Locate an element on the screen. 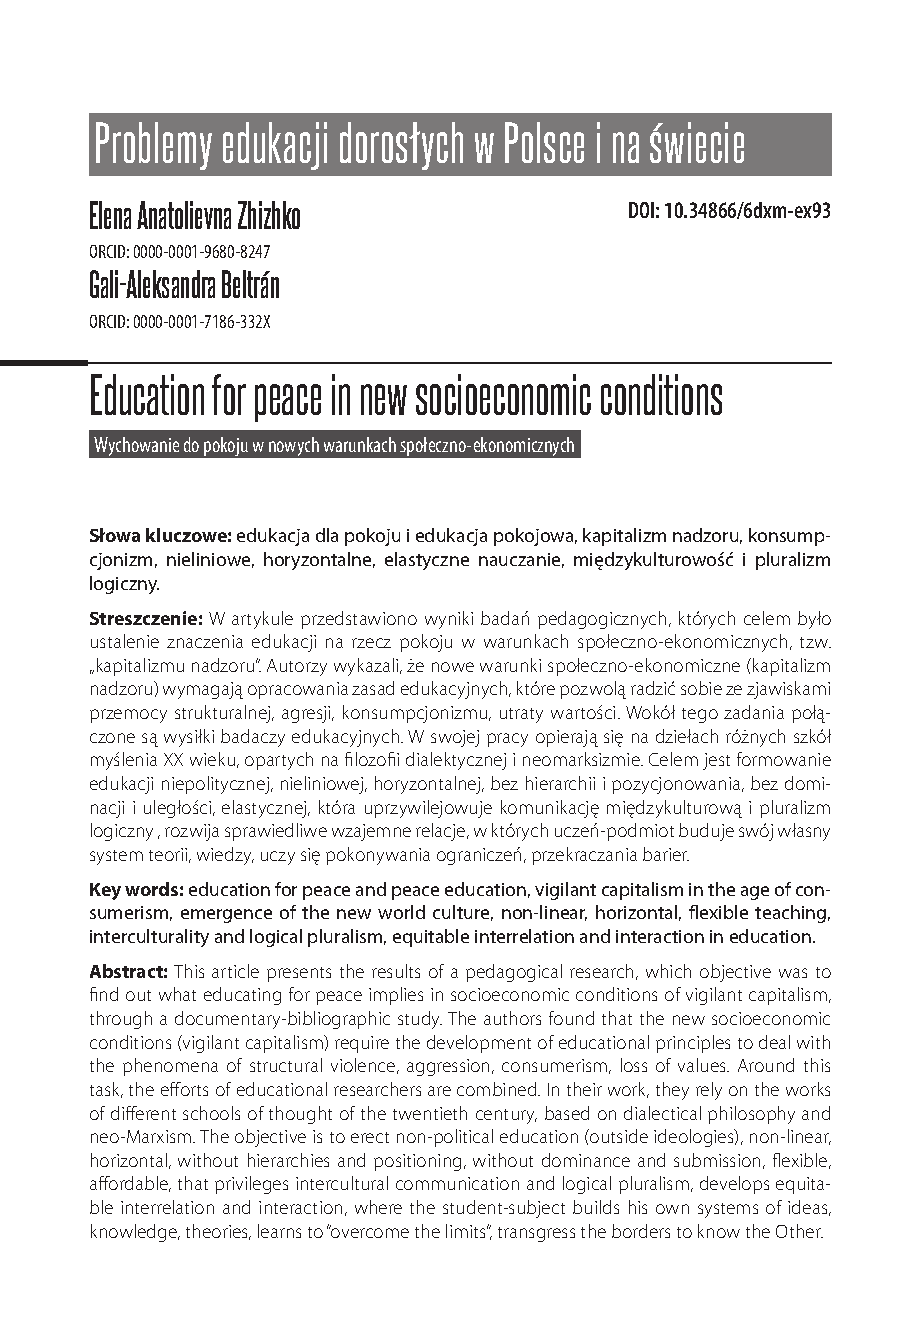 The width and height of the screenshot is (921, 1340). which is located at coordinates (668, 971).
